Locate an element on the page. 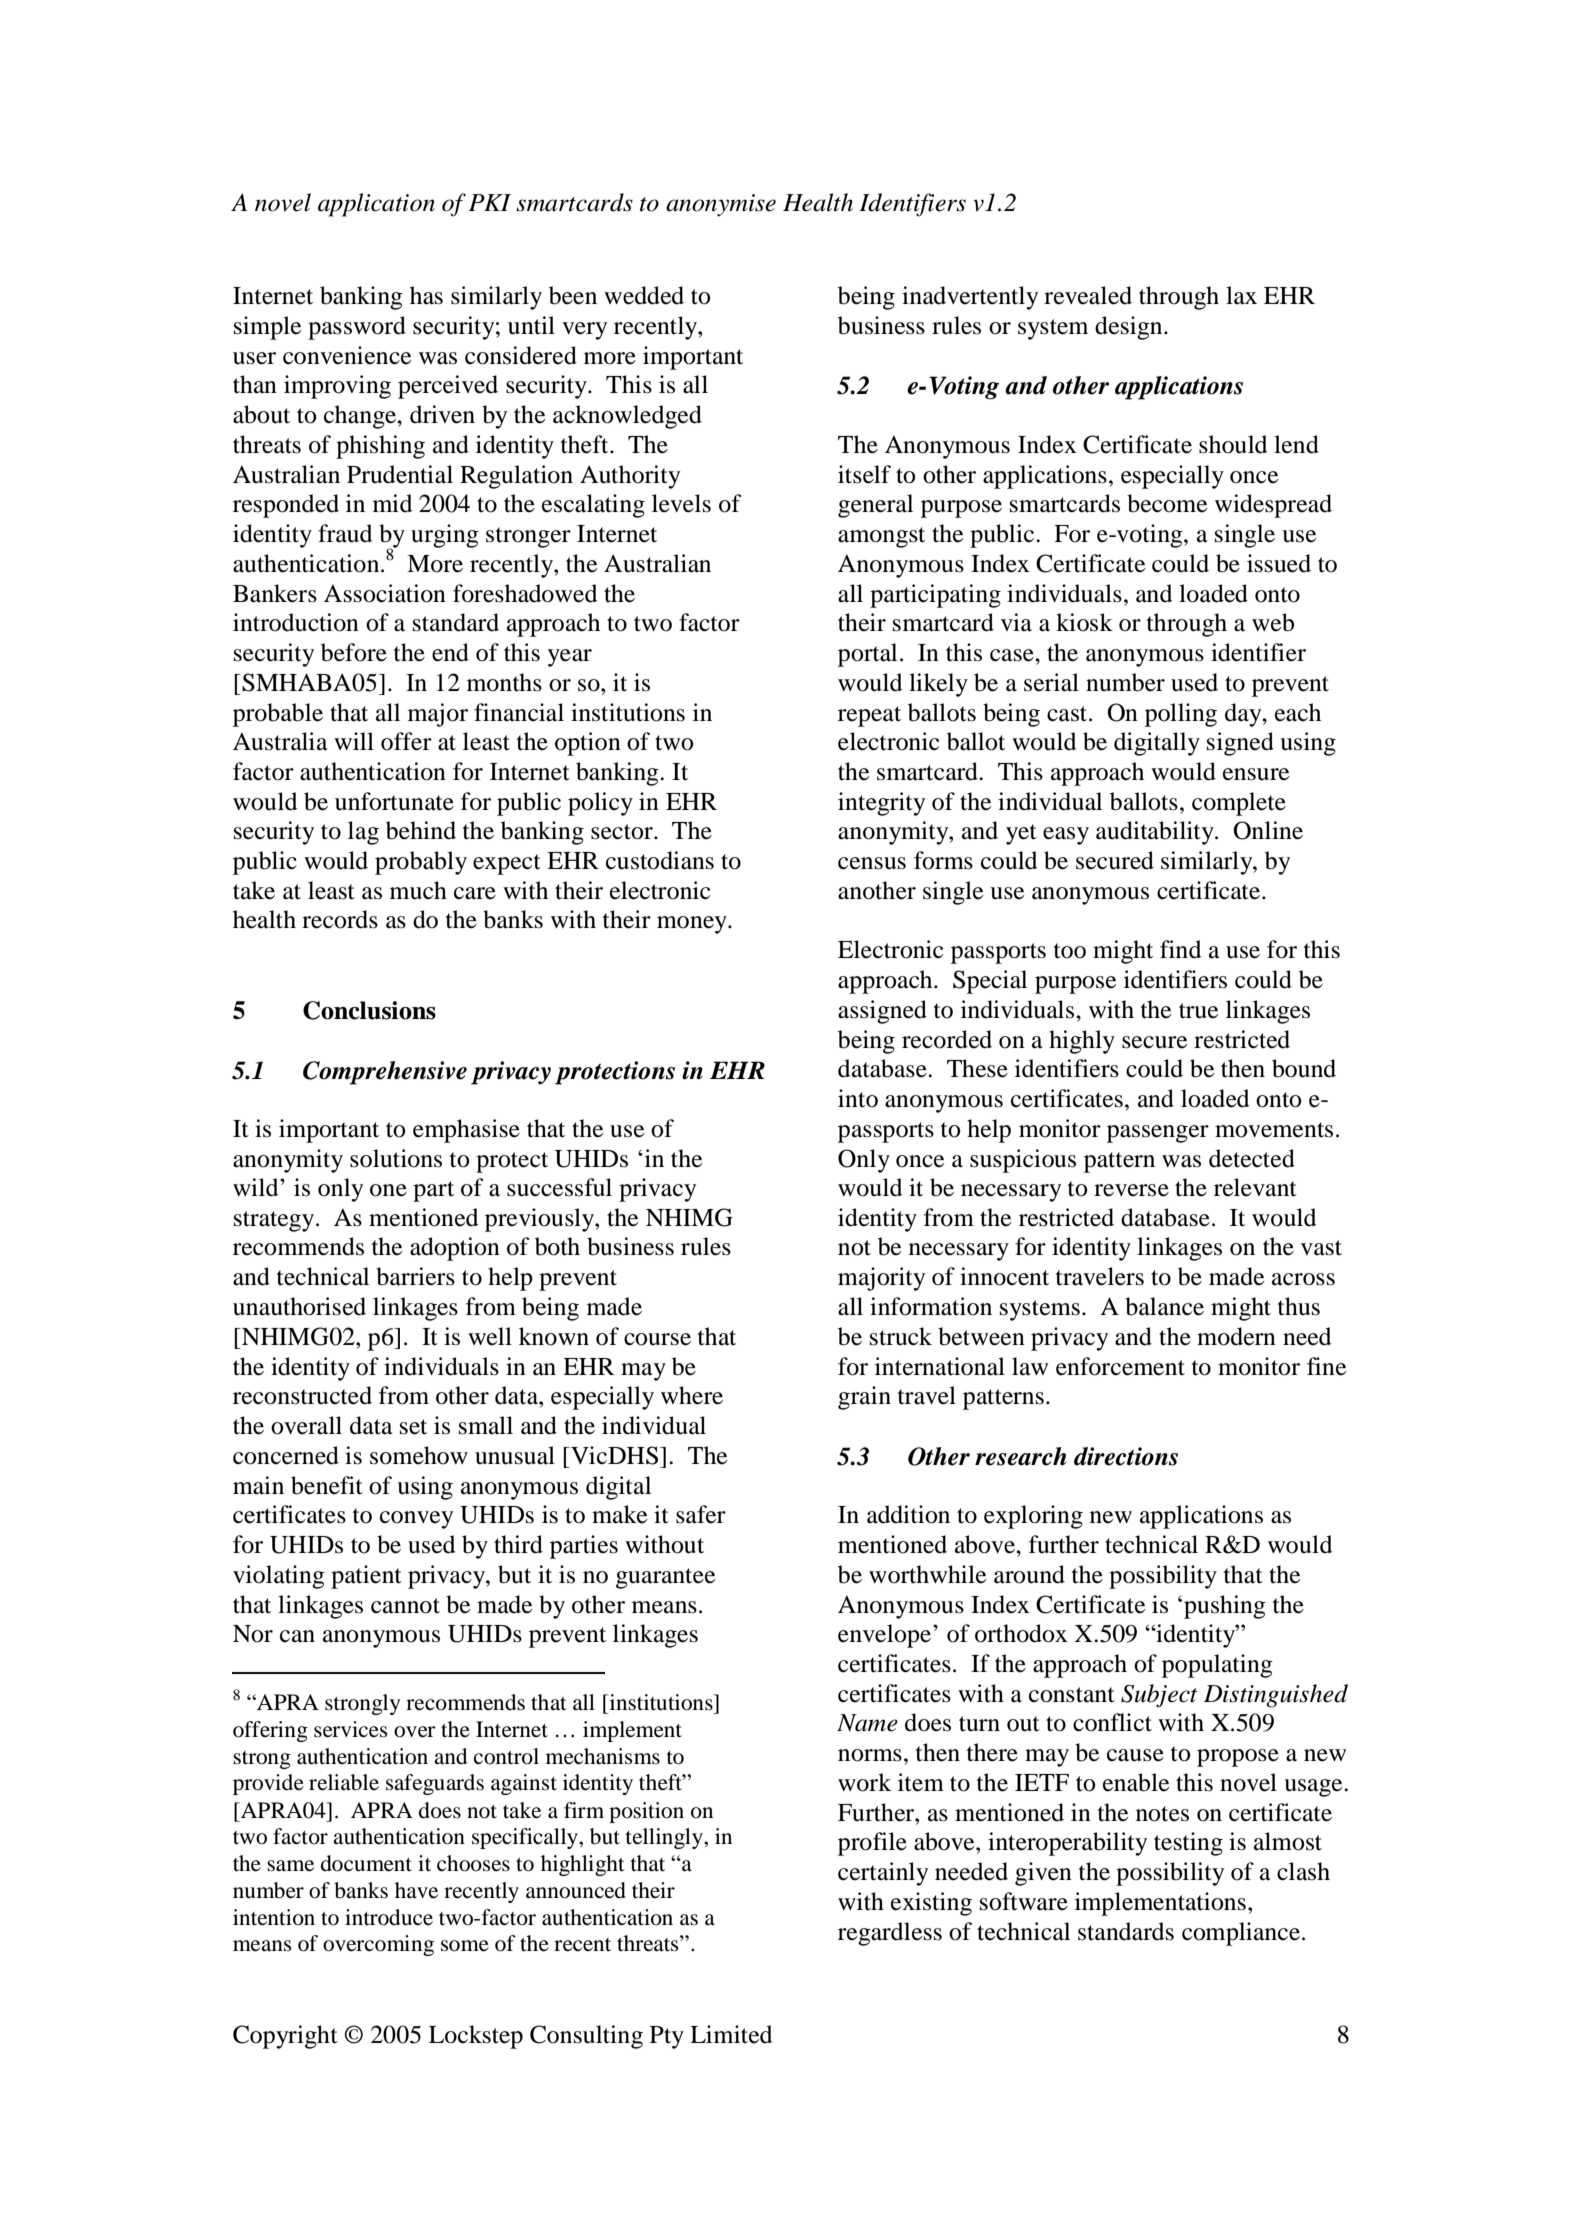 The image size is (1581, 2237). census is located at coordinates (872, 863).
